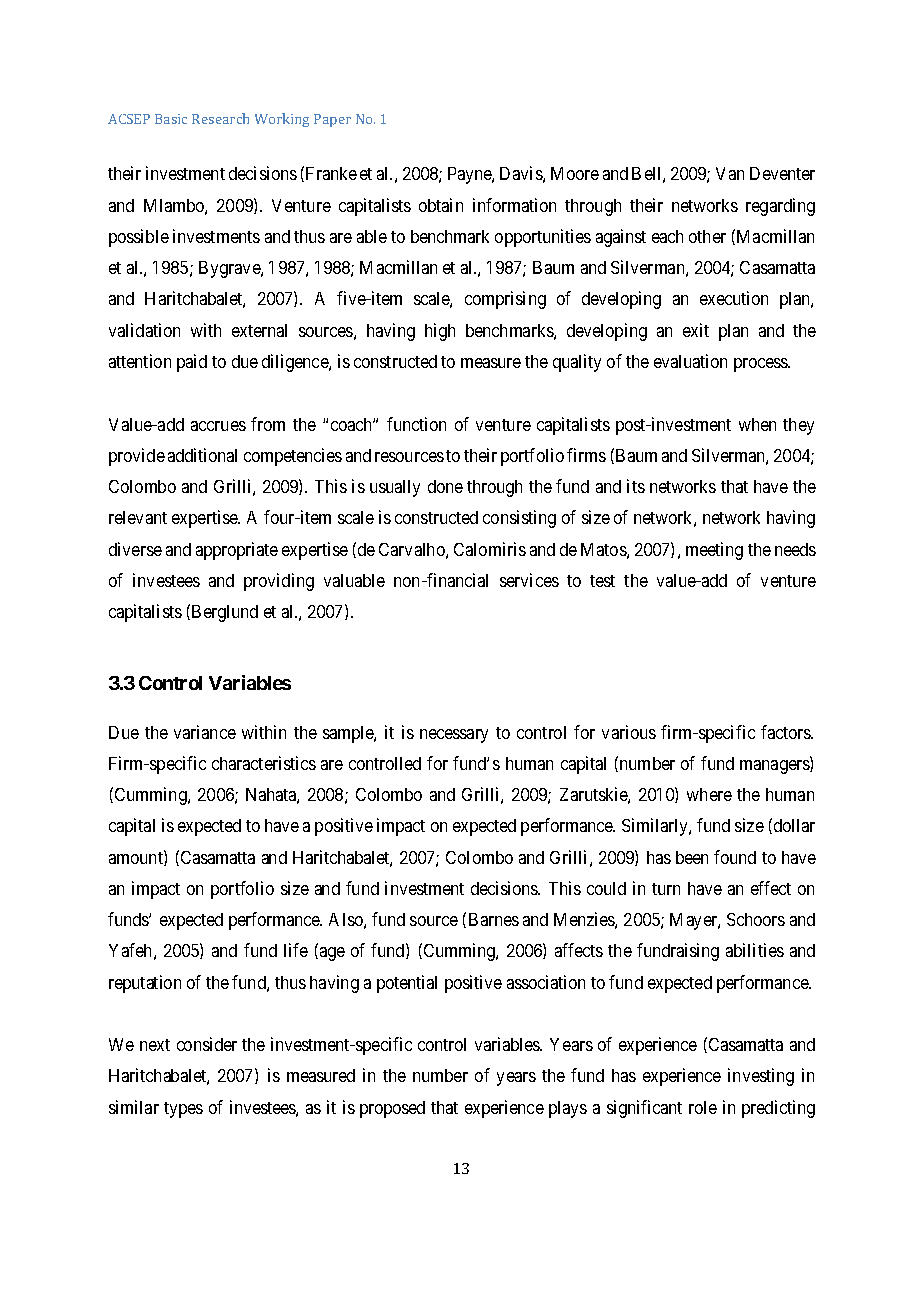  Describe the element at coordinates (392, 1109) in the screenshot. I see `proposed` at that location.
